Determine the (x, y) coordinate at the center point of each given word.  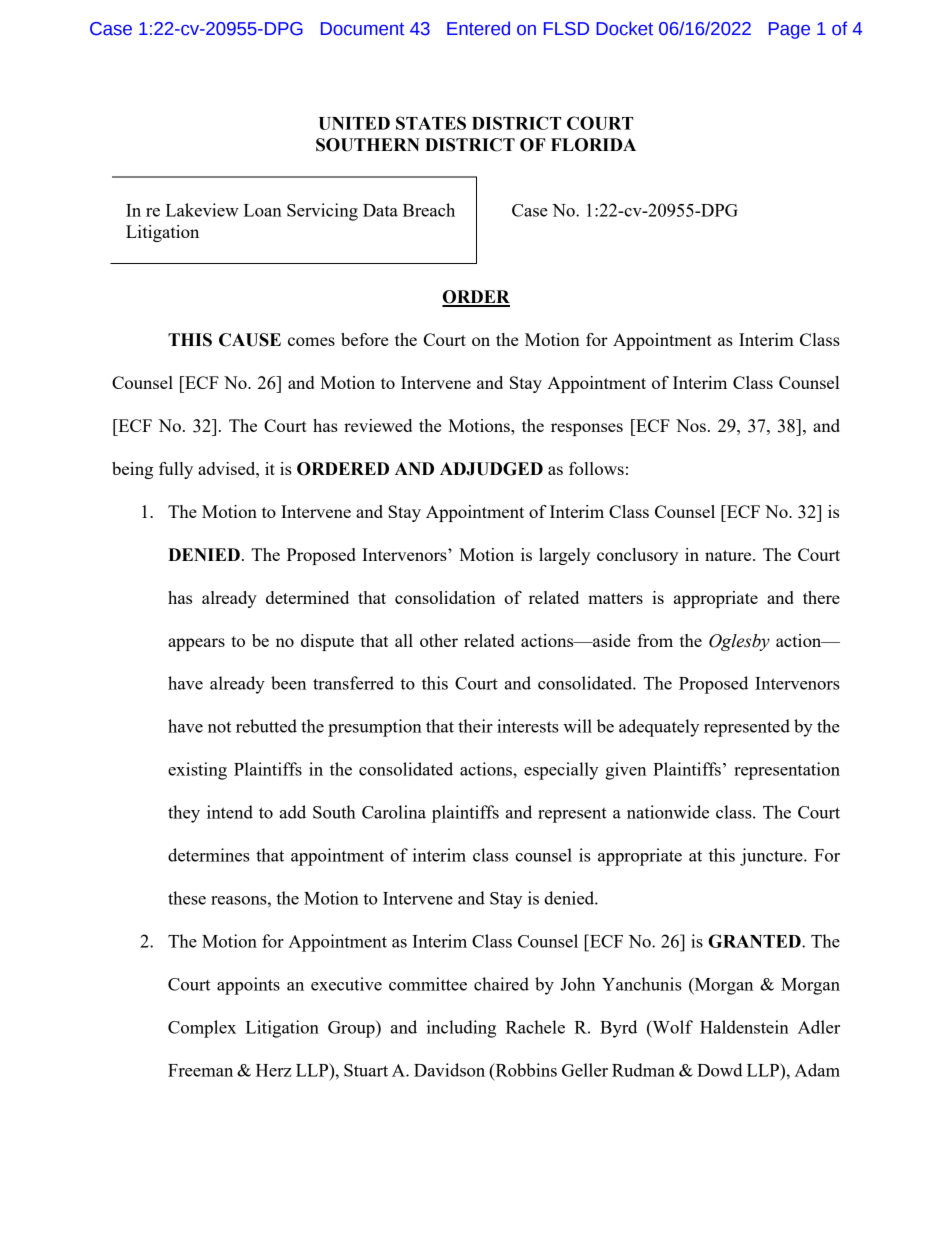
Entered (478, 28)
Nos (691, 425)
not (219, 727)
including (461, 1029)
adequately (659, 728)
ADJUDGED (491, 469)
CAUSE (250, 340)
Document (362, 29)
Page (789, 30)
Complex (202, 1029)
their (475, 726)
